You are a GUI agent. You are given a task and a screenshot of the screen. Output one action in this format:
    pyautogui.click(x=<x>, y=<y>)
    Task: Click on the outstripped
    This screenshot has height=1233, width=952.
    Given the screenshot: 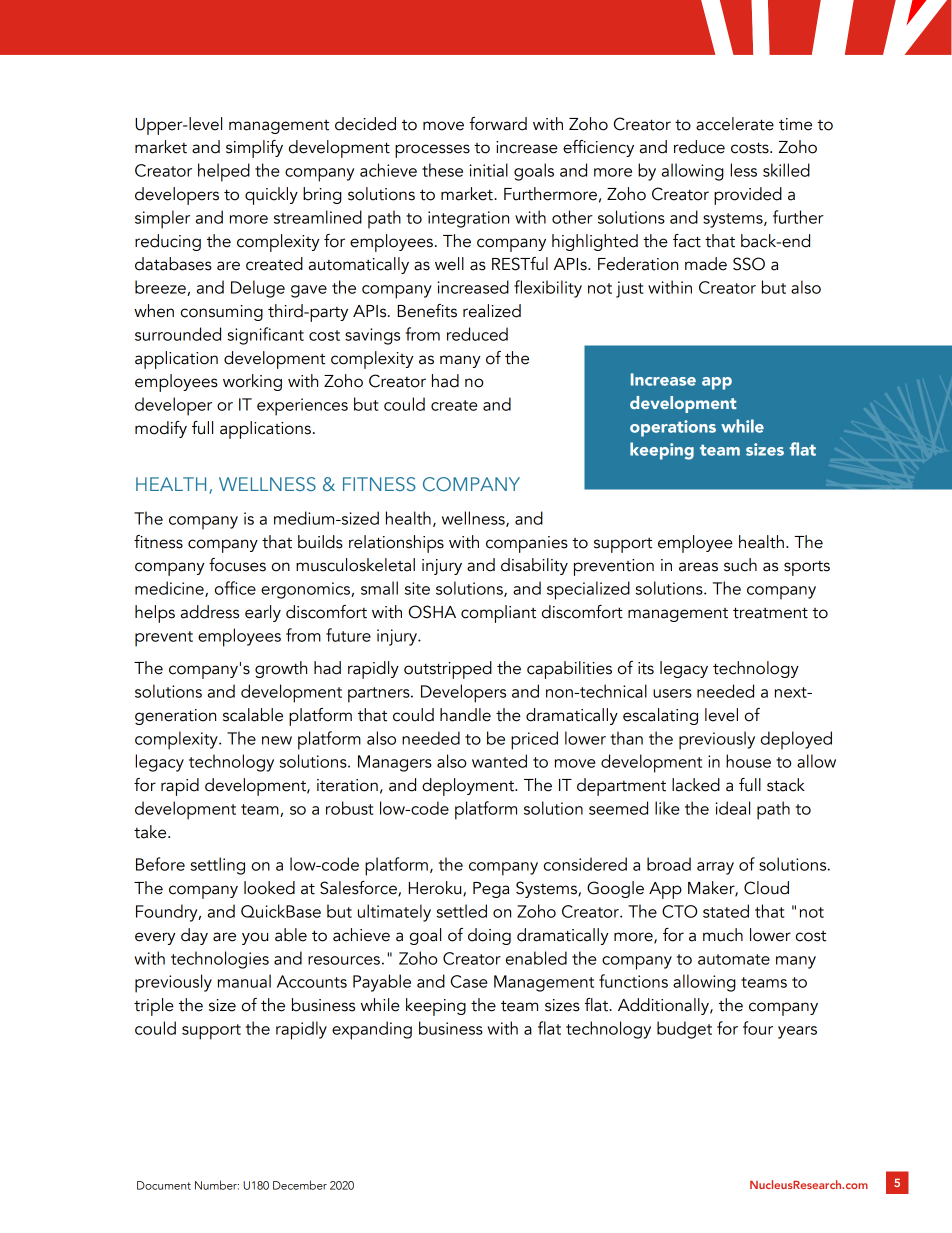 What is the action you would take?
    pyautogui.click(x=448, y=670)
